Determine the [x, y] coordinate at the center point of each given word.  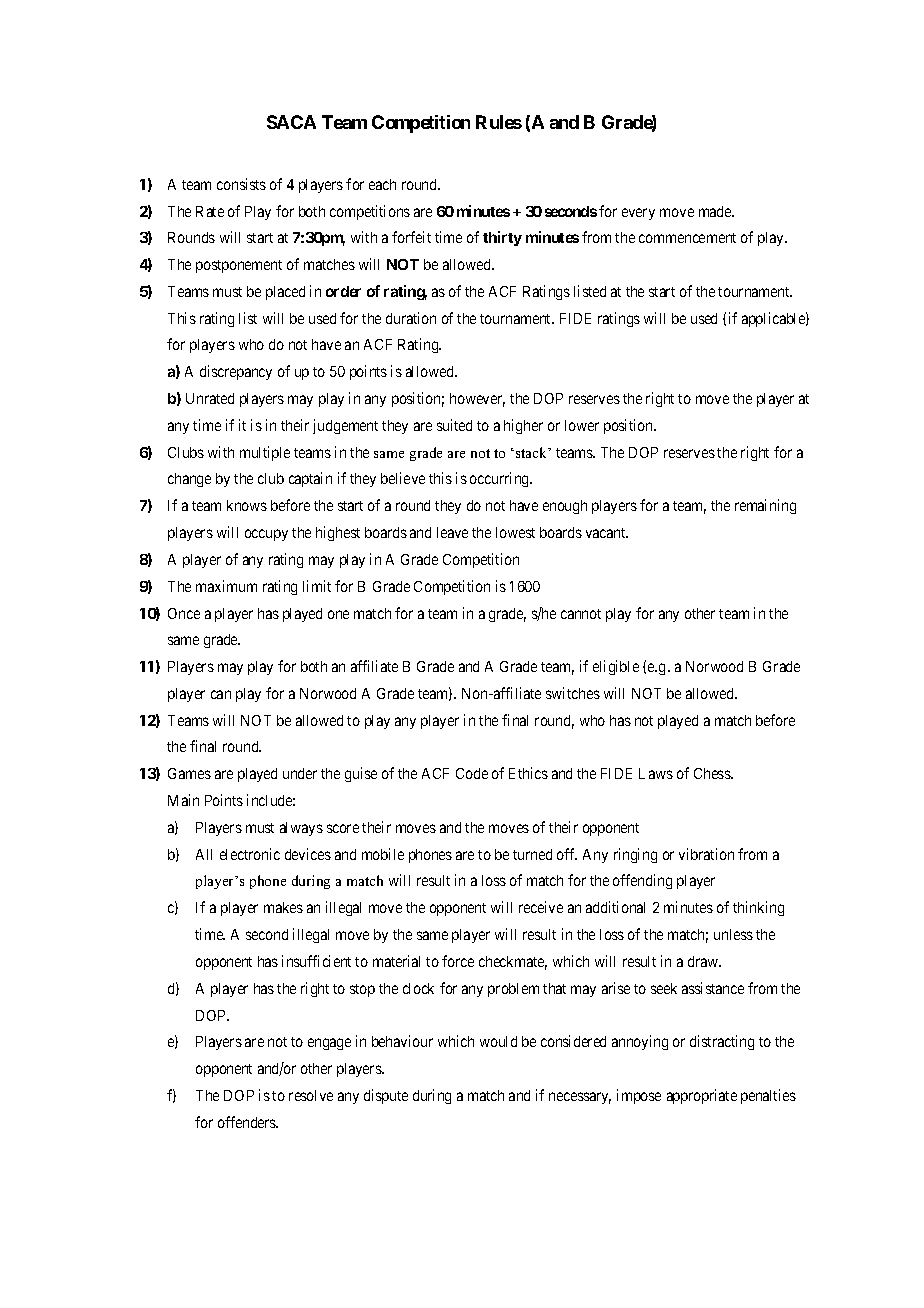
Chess [713, 773]
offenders [248, 1122]
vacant [607, 533]
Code [472, 773]
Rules [499, 122]
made [716, 211]
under [300, 773]
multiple [265, 453]
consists [241, 184]
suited [454, 425]
